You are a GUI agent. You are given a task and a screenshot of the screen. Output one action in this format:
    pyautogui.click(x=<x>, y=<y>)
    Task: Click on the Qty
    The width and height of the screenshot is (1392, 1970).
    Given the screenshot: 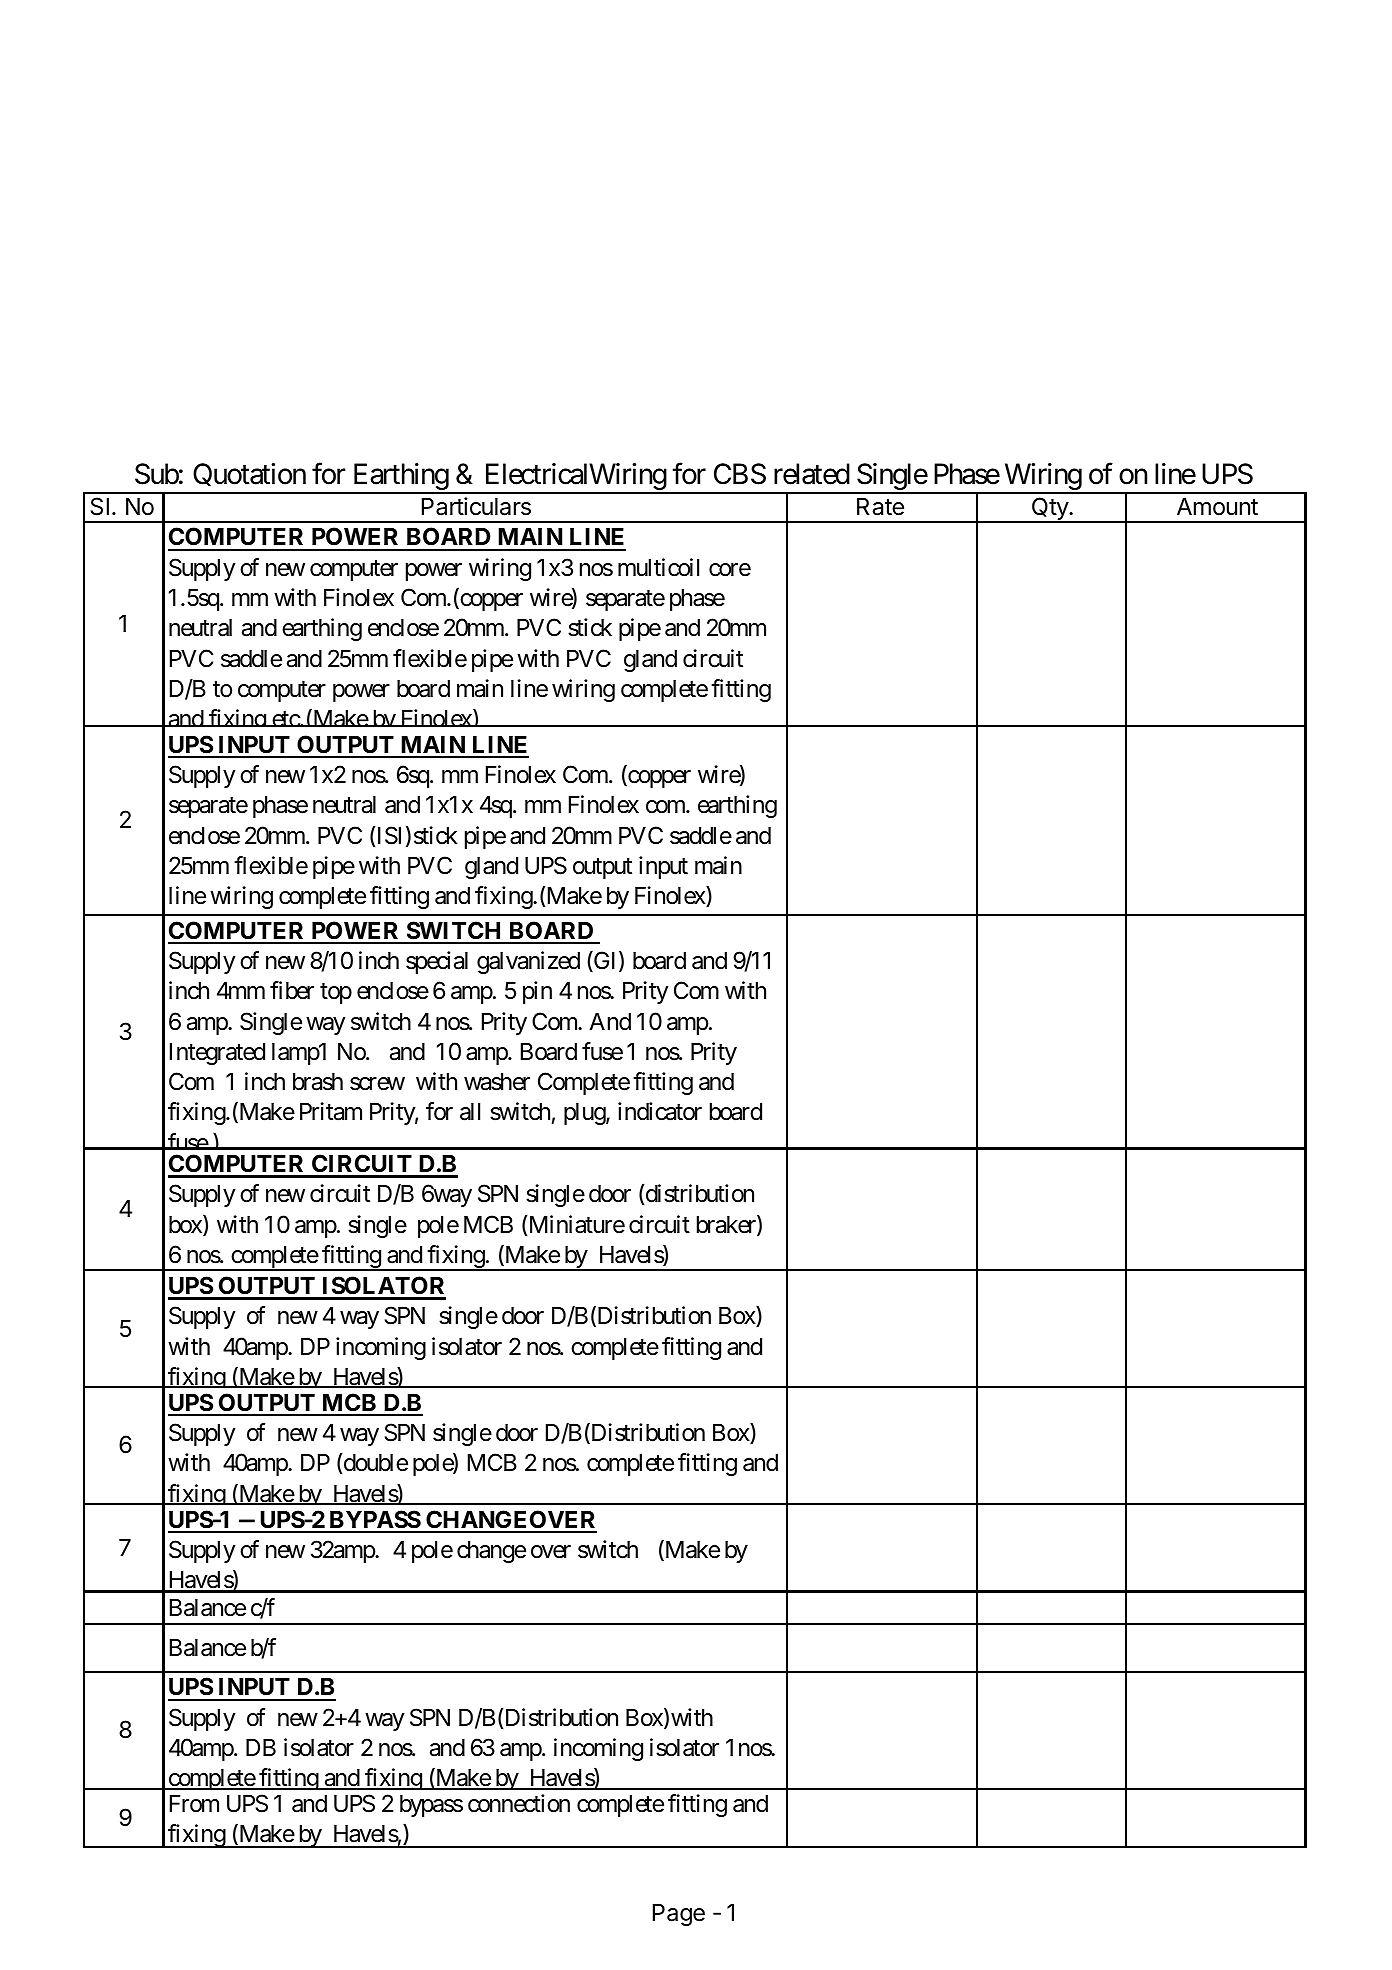 What is the action you would take?
    pyautogui.click(x=1049, y=510)
